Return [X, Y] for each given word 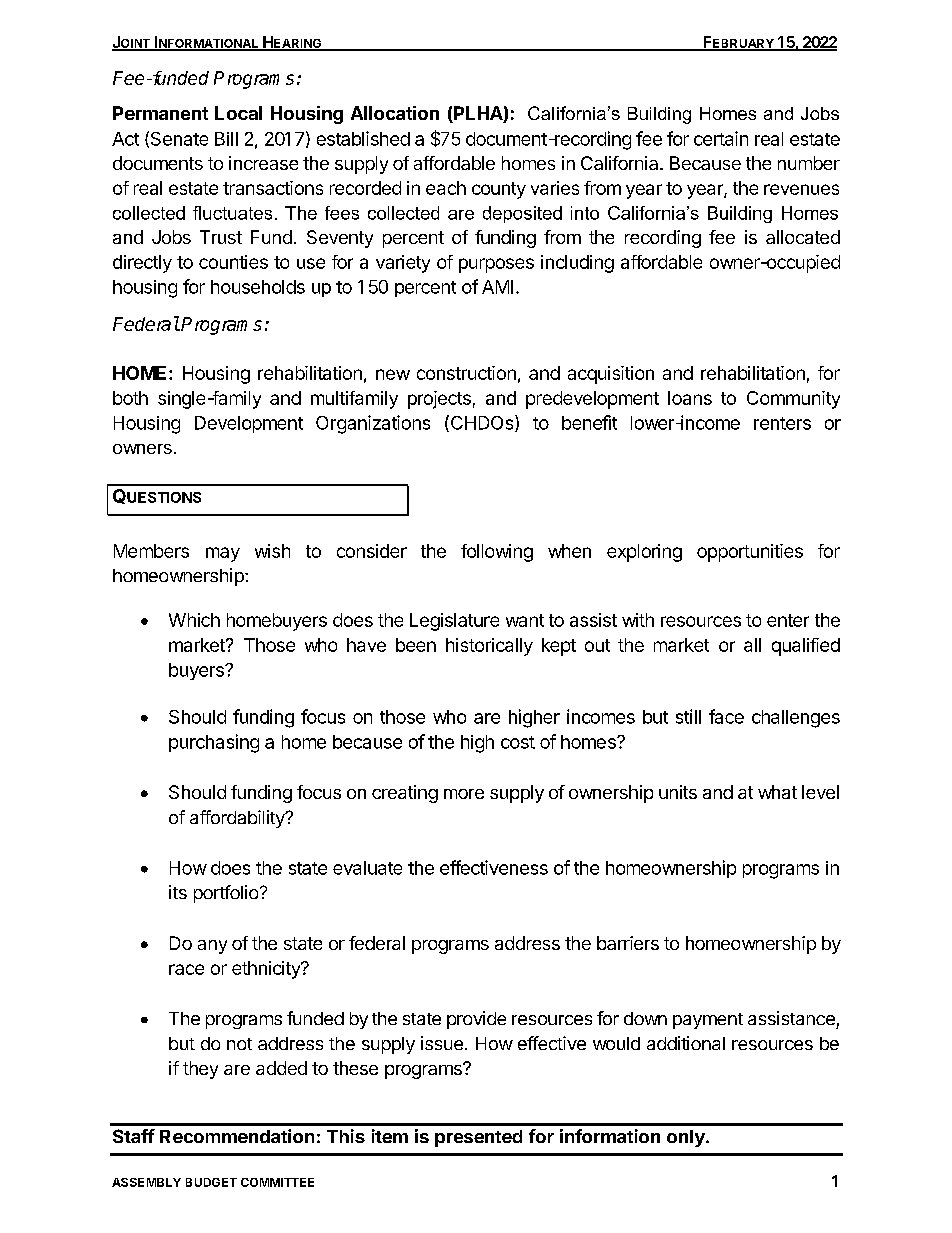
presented [478, 1138]
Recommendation [237, 1136]
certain [721, 138]
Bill [226, 139]
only [687, 1138]
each [446, 188]
